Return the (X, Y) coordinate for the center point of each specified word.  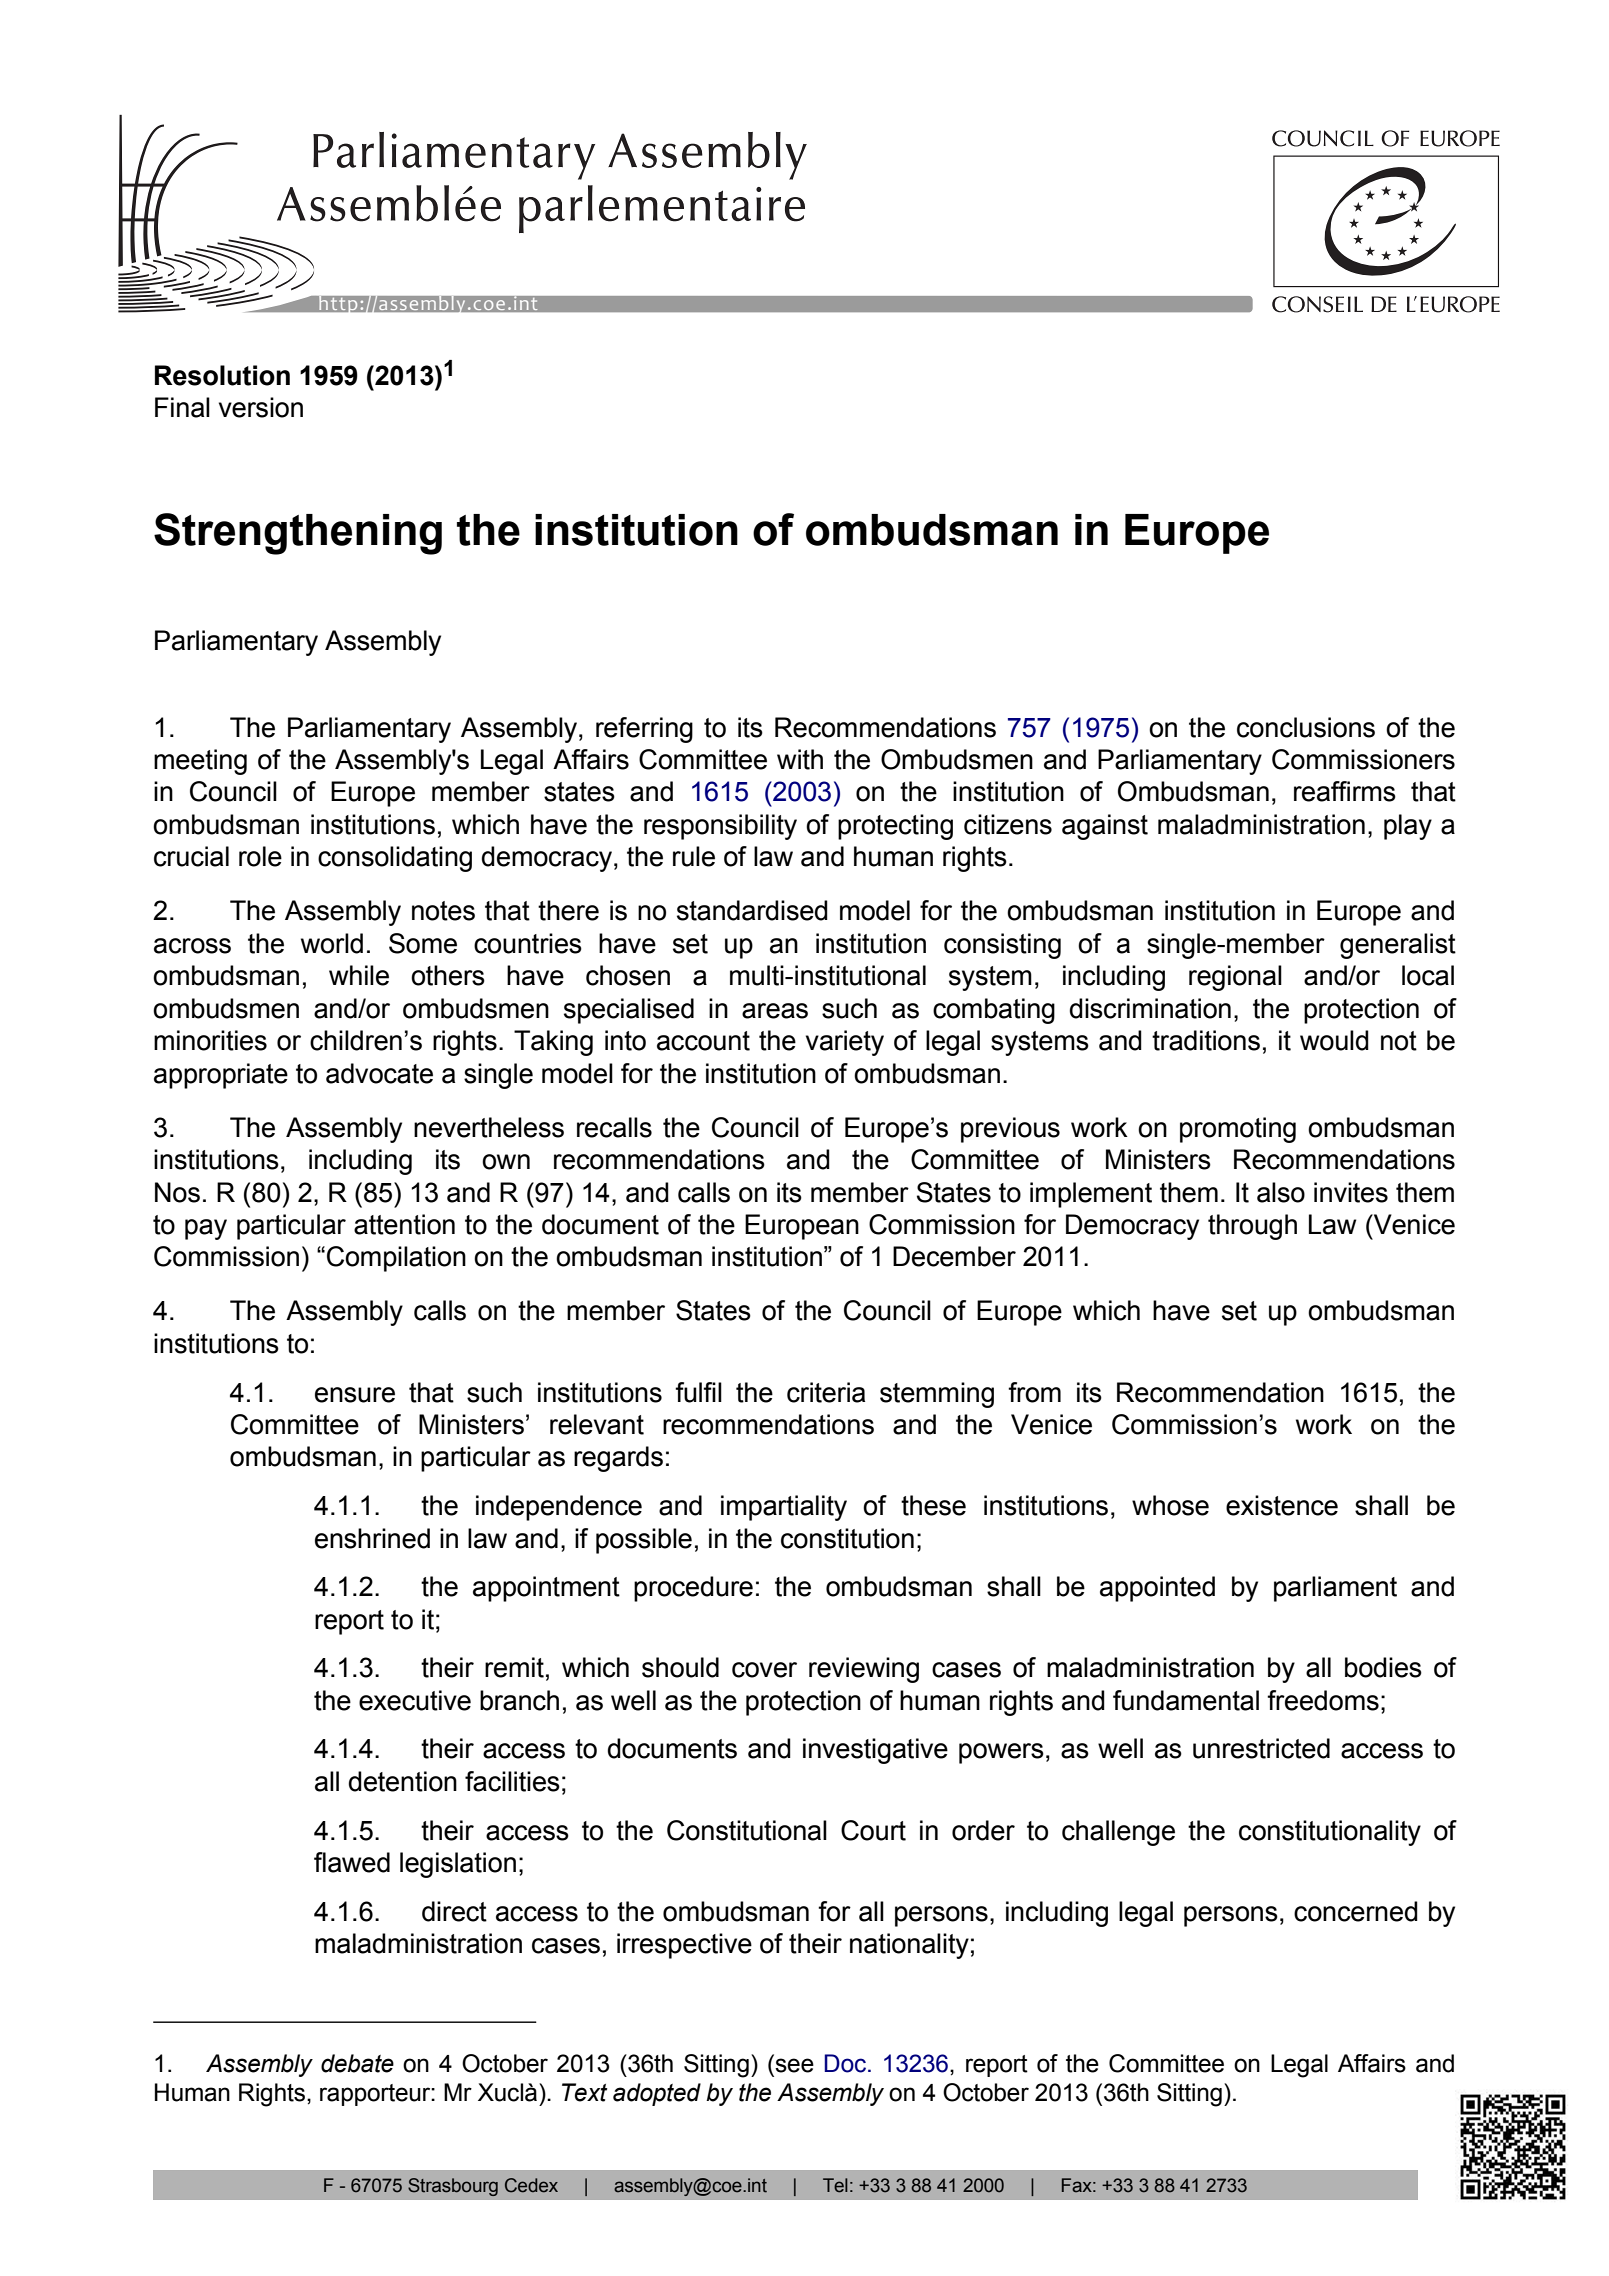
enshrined (372, 1538)
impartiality (784, 1508)
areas (775, 1011)
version (261, 407)
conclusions (1306, 727)
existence (1282, 1505)
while (359, 975)
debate (357, 2063)
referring (644, 730)
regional (1235, 978)
